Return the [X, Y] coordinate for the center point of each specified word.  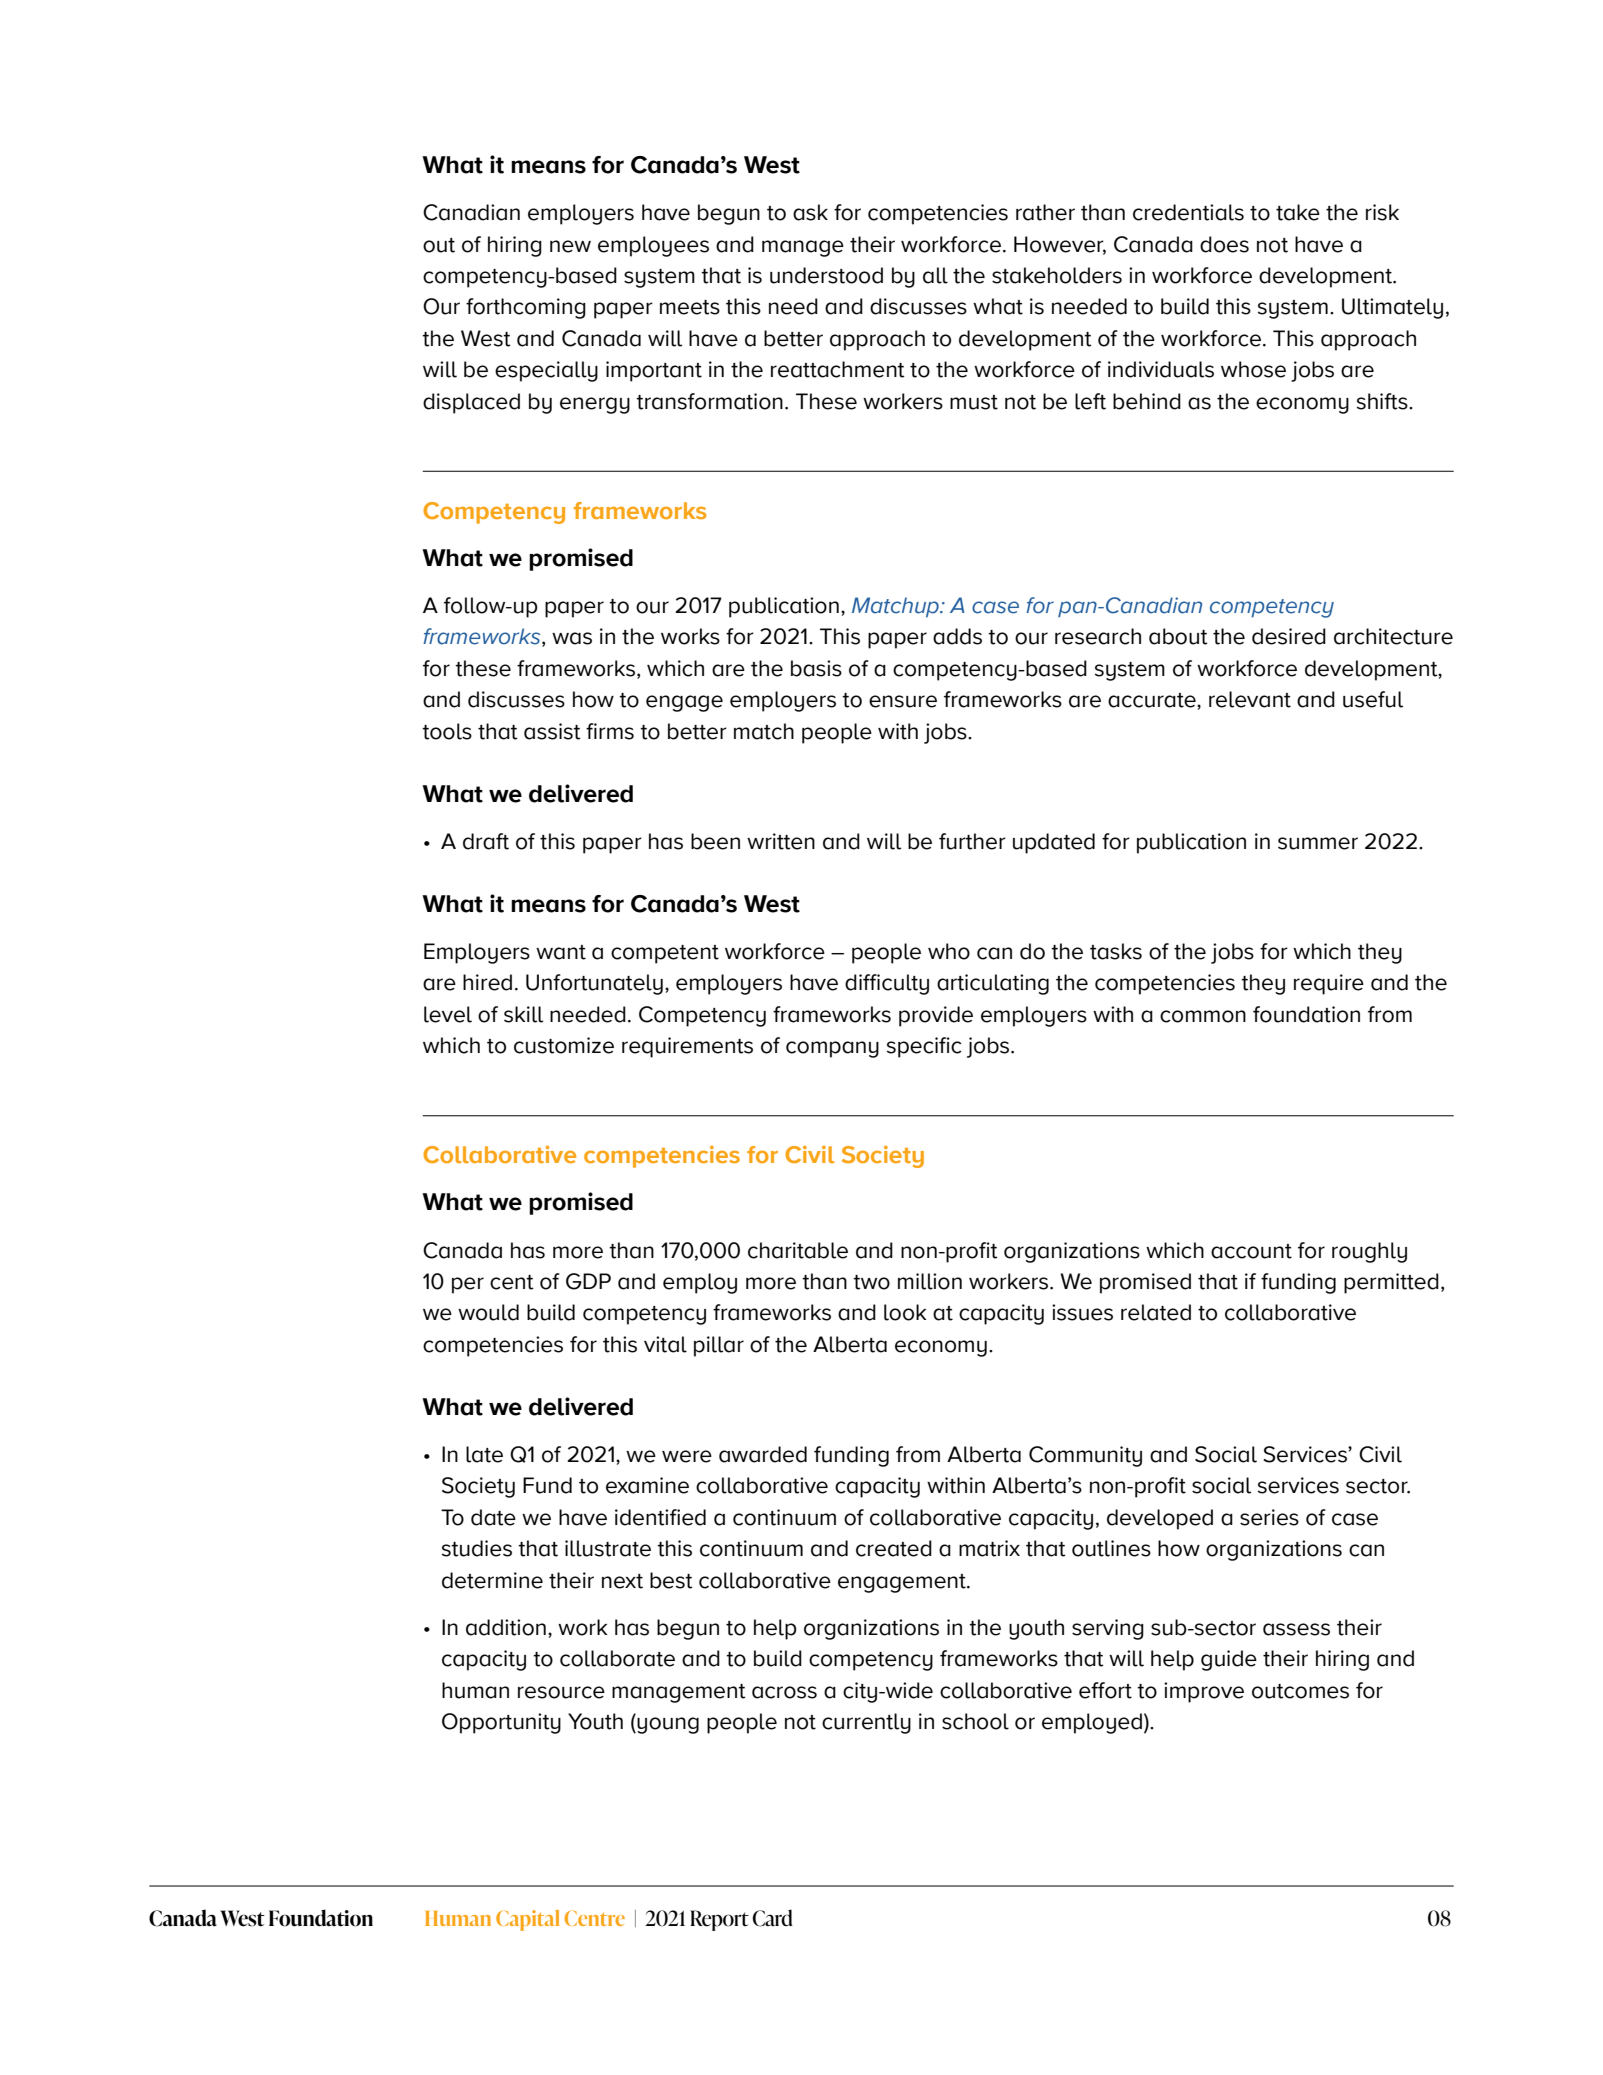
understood [826, 275]
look [905, 1312]
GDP [588, 1281]
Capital [527, 1920]
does [1224, 244]
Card [772, 1918]
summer [1318, 843]
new [570, 246]
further [972, 841]
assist [552, 731]
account [1251, 1251]
